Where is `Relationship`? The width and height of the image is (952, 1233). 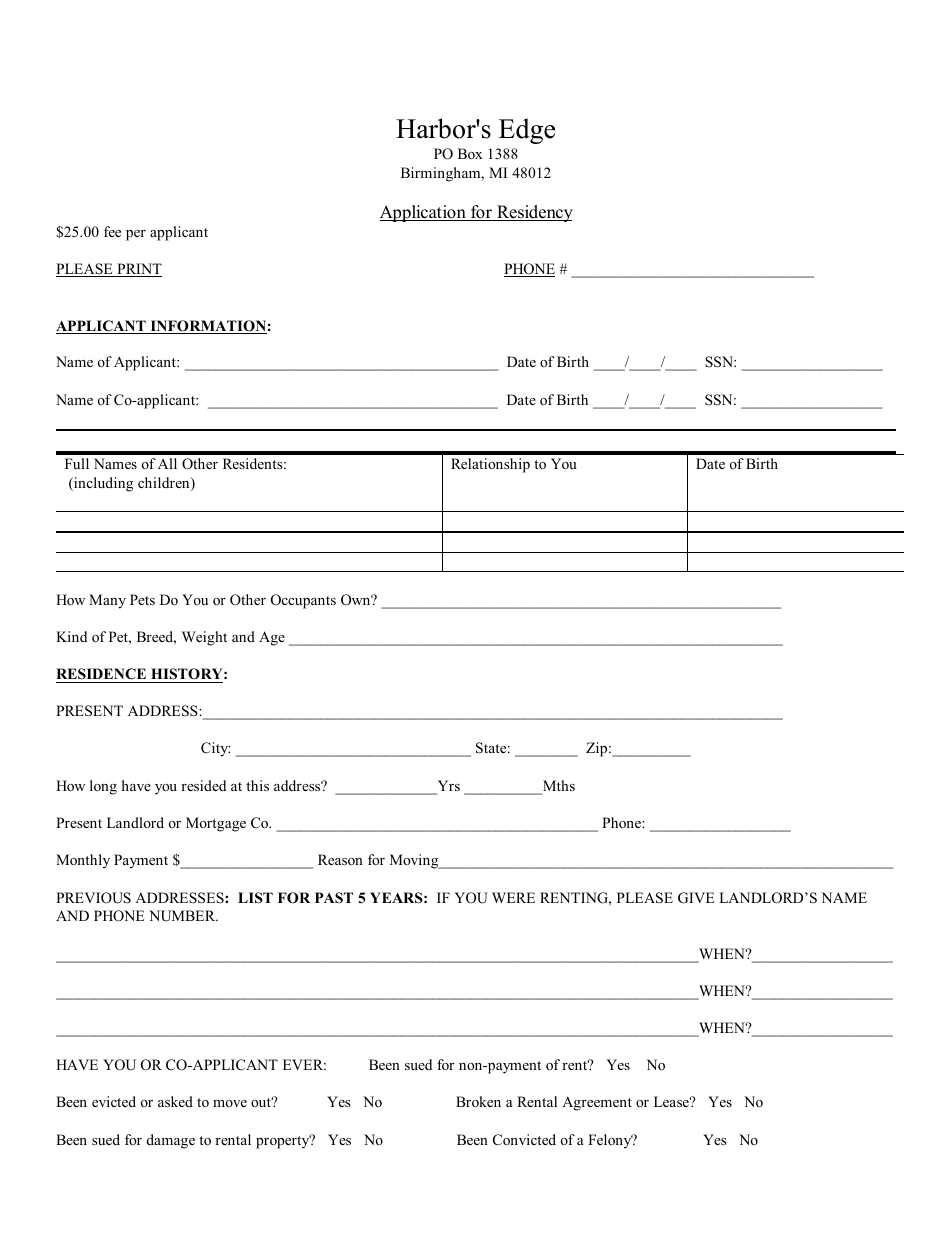
Relationship is located at coordinates (490, 465).
